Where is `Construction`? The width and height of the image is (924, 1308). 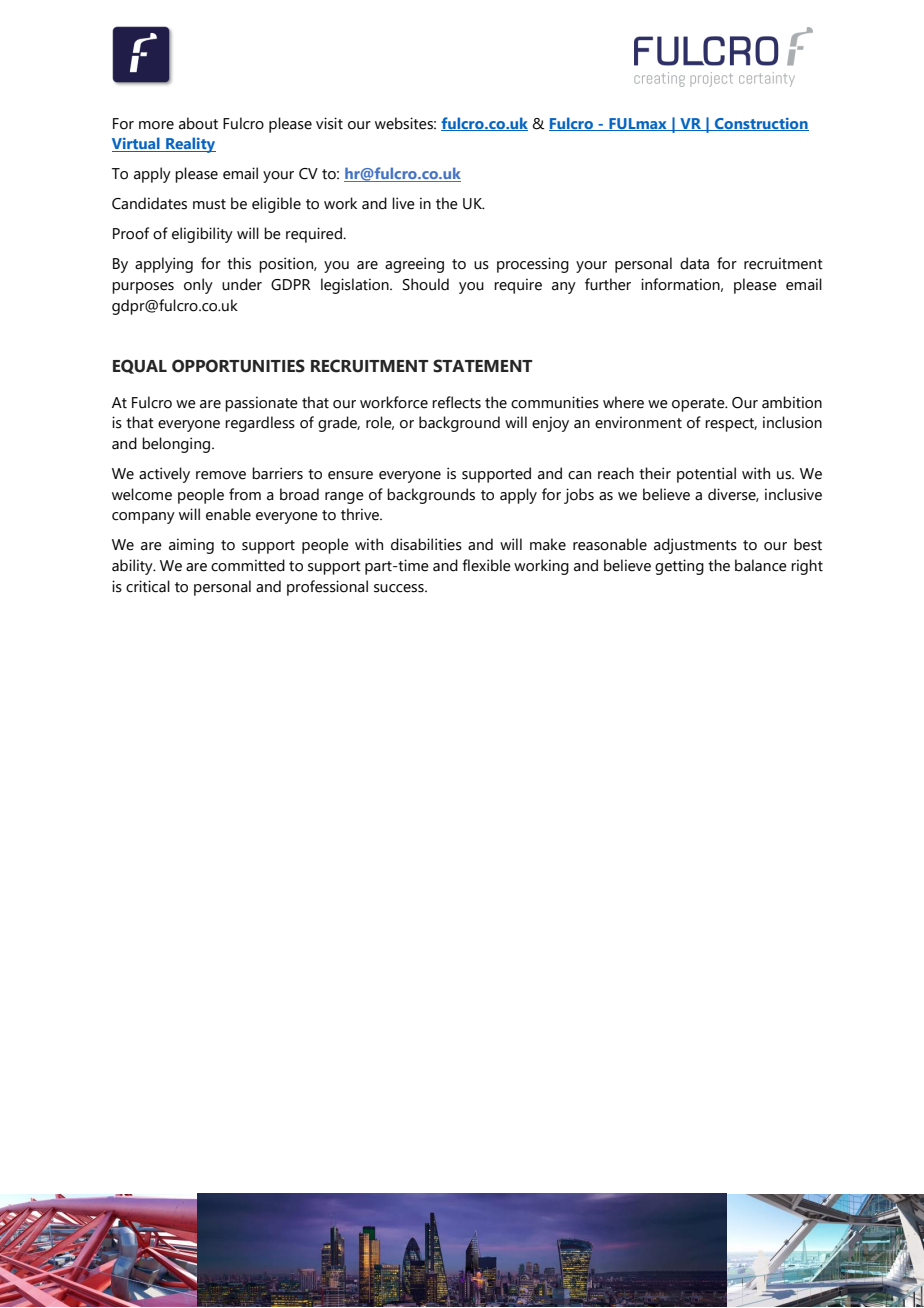
Construction is located at coordinates (761, 124).
